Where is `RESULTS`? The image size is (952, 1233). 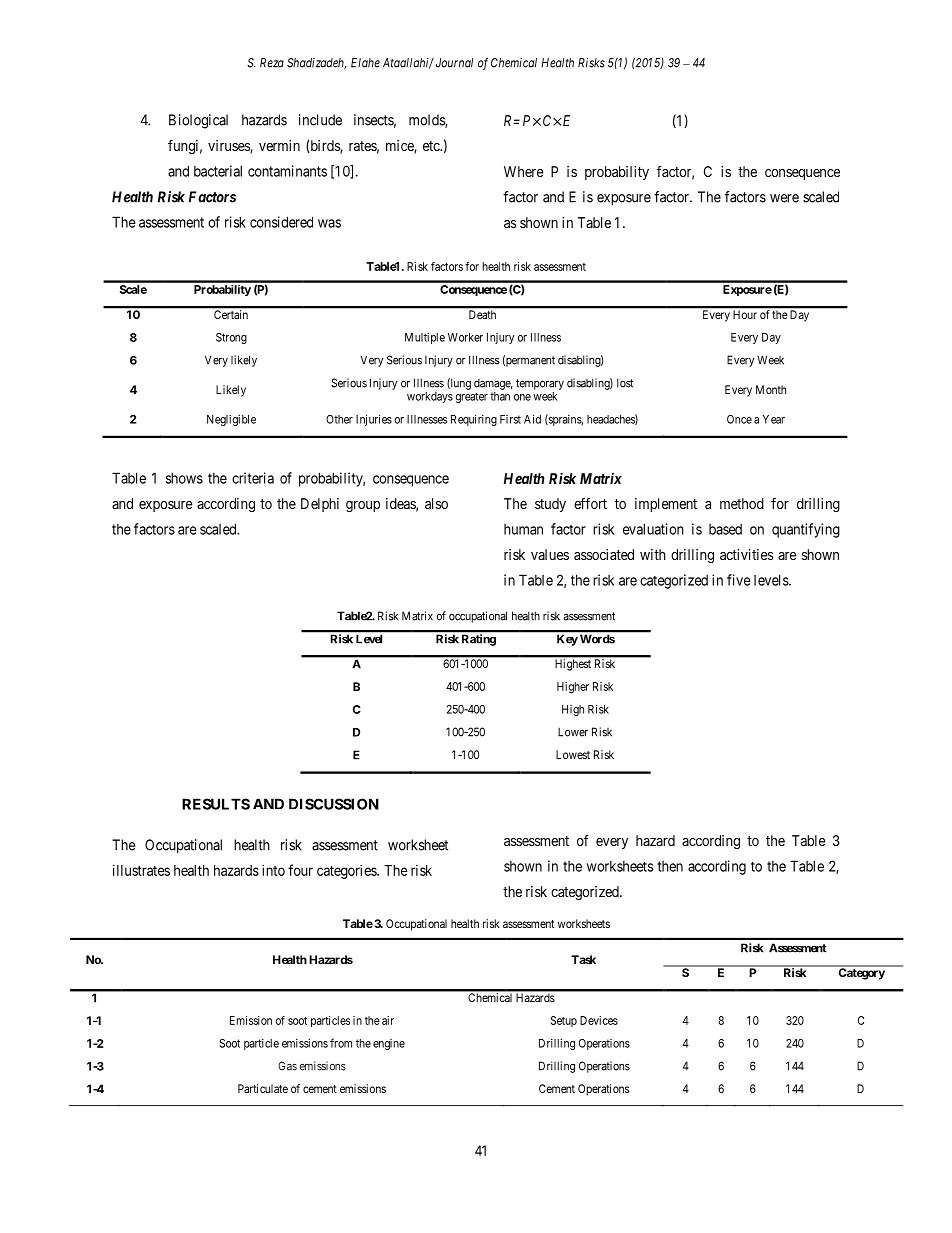
RESULTS is located at coordinates (216, 804).
